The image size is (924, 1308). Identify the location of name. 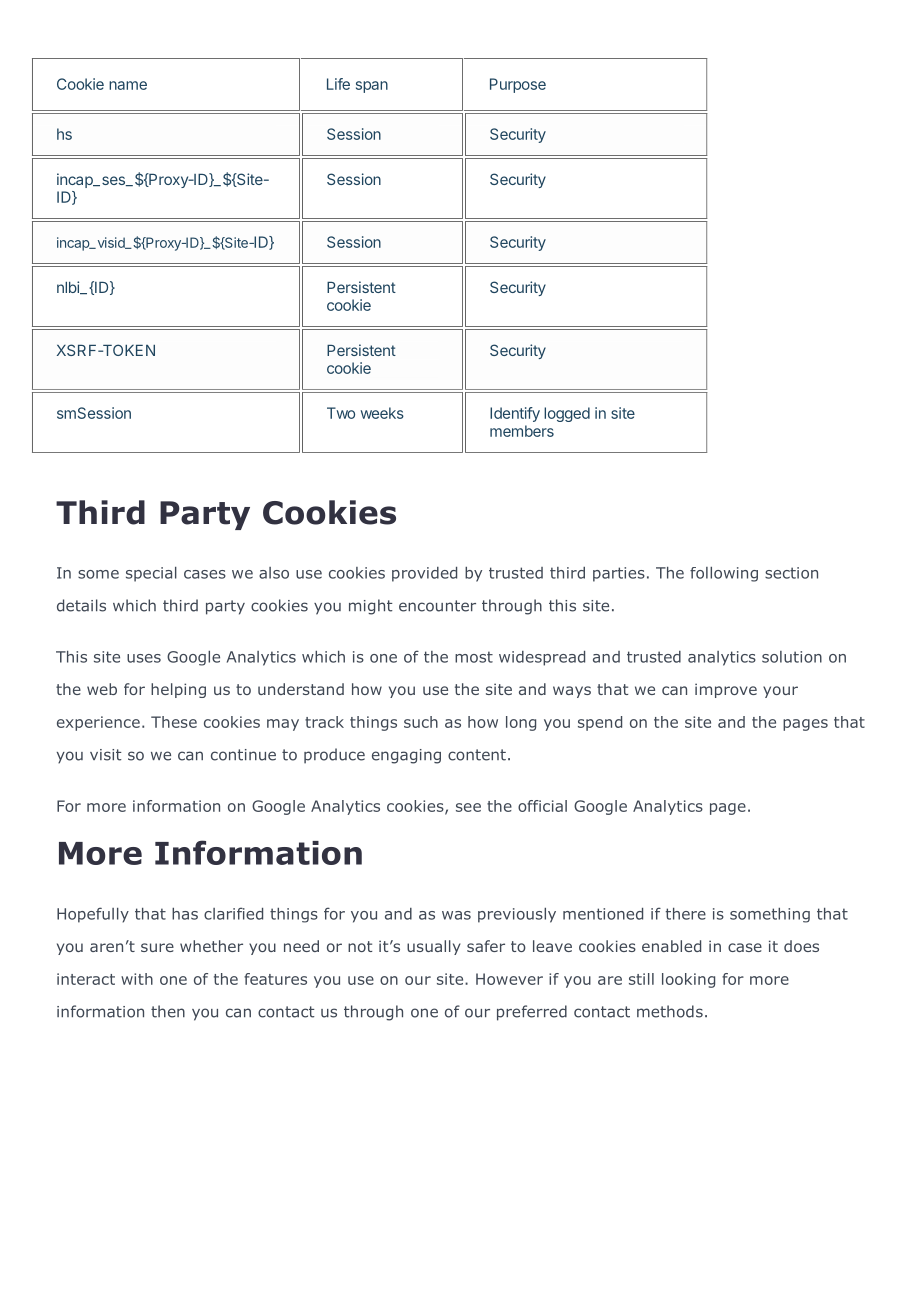
(128, 85).
